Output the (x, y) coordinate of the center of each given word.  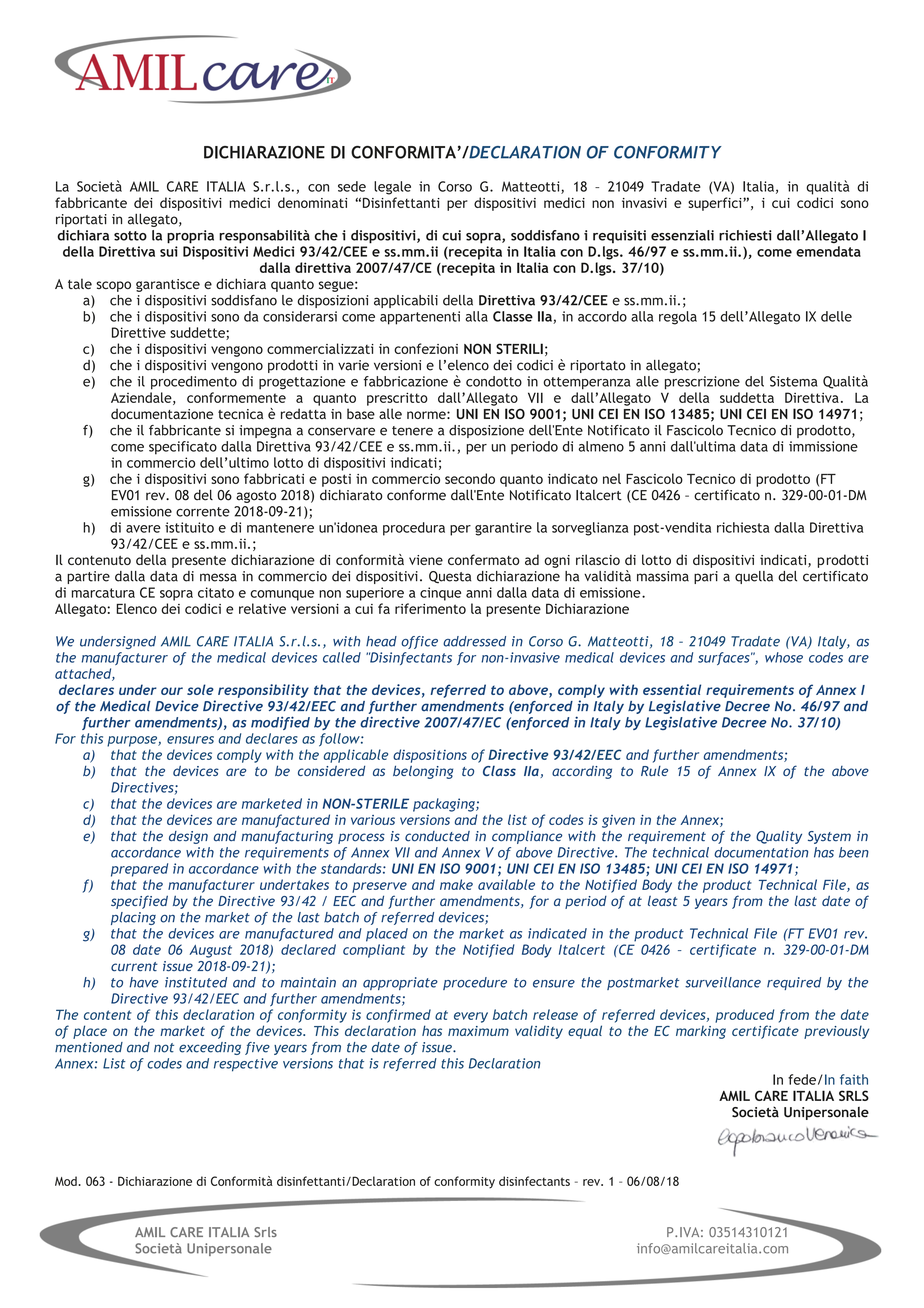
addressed (474, 641)
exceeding (210, 1048)
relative (262, 608)
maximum (478, 1031)
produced (744, 1016)
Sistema (794, 381)
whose (784, 657)
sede (352, 186)
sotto (130, 236)
